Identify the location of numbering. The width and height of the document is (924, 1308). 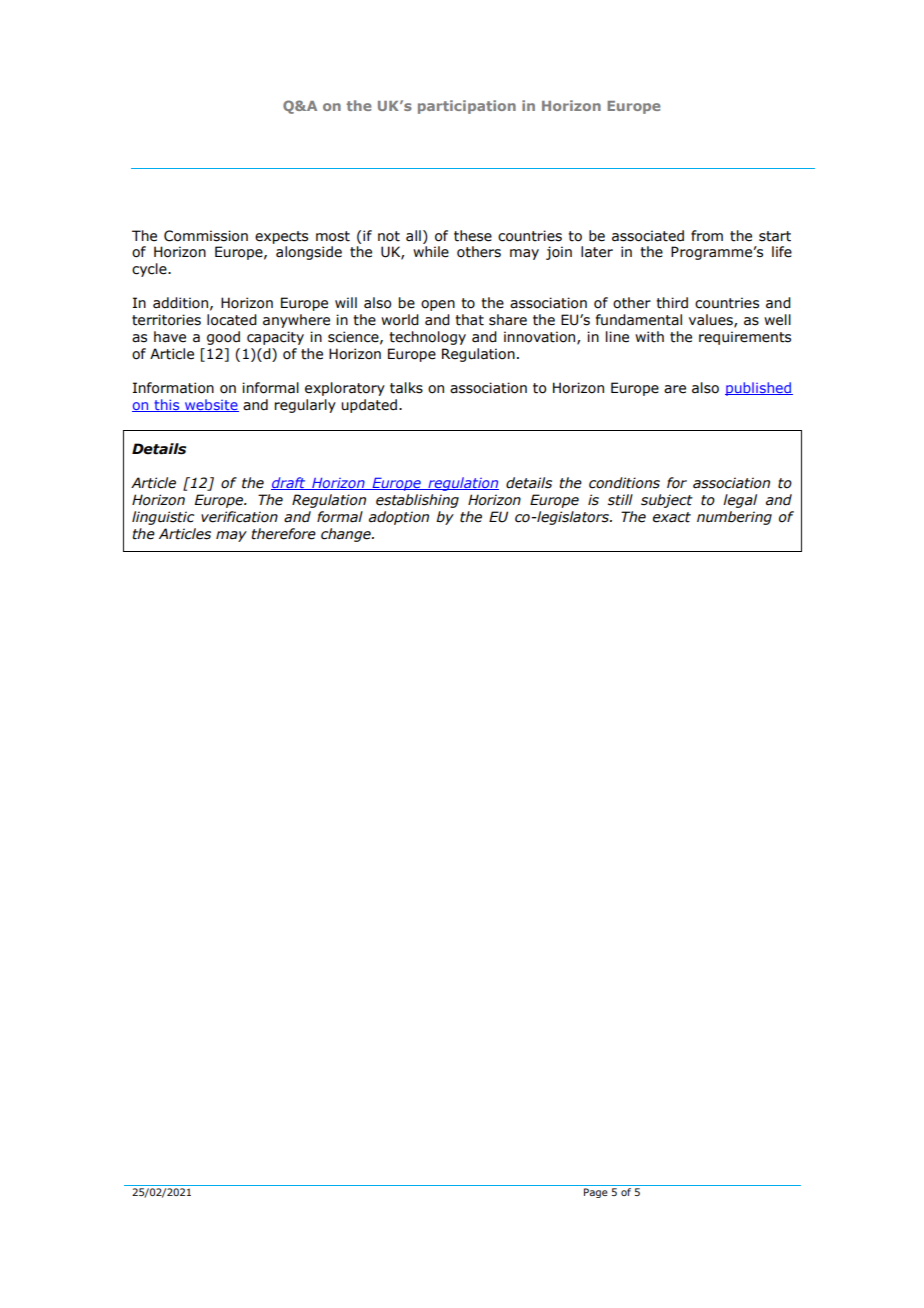
(734, 518).
